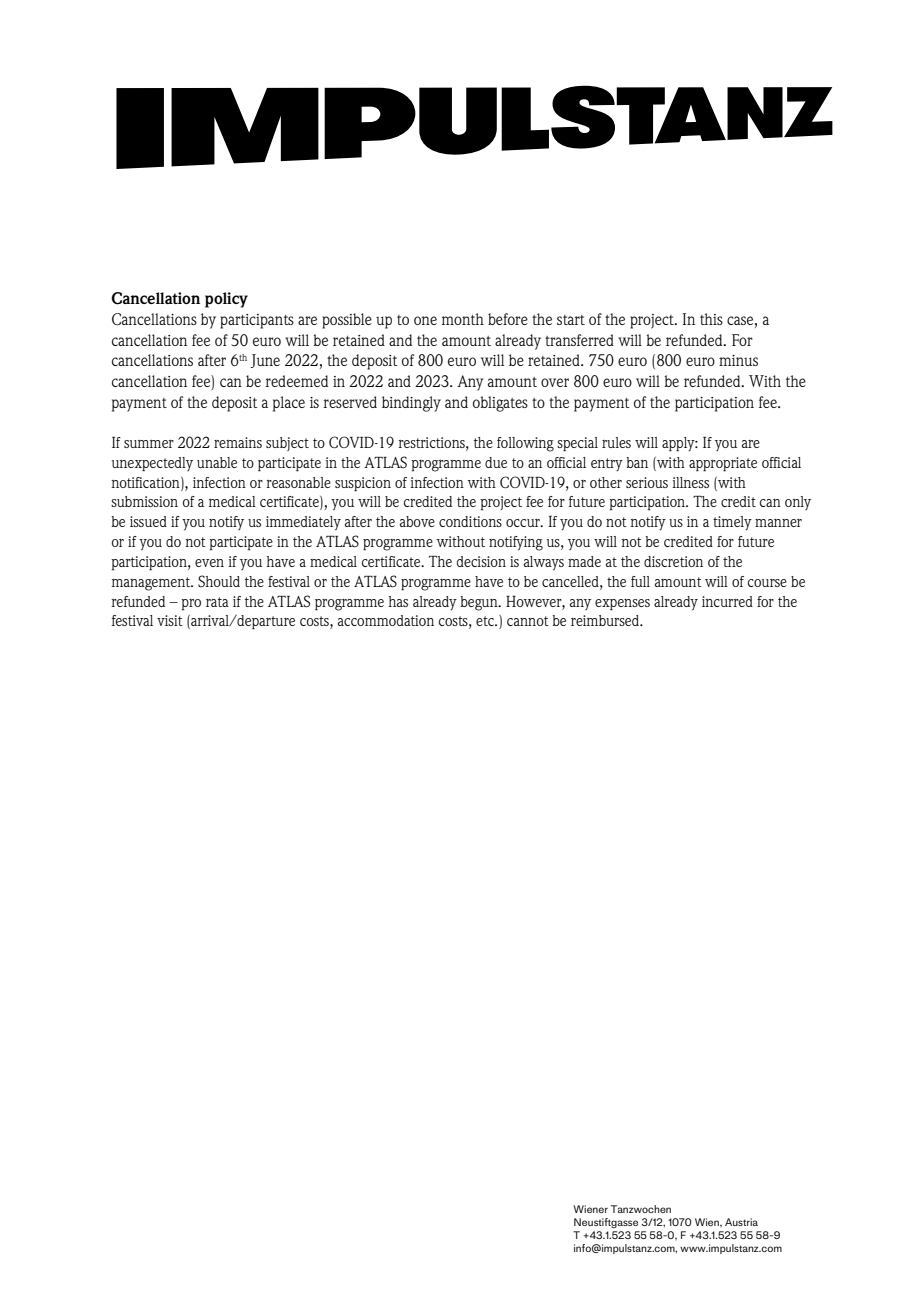 The image size is (924, 1308). Describe the element at coordinates (732, 523) in the page. I see `timely` at that location.
